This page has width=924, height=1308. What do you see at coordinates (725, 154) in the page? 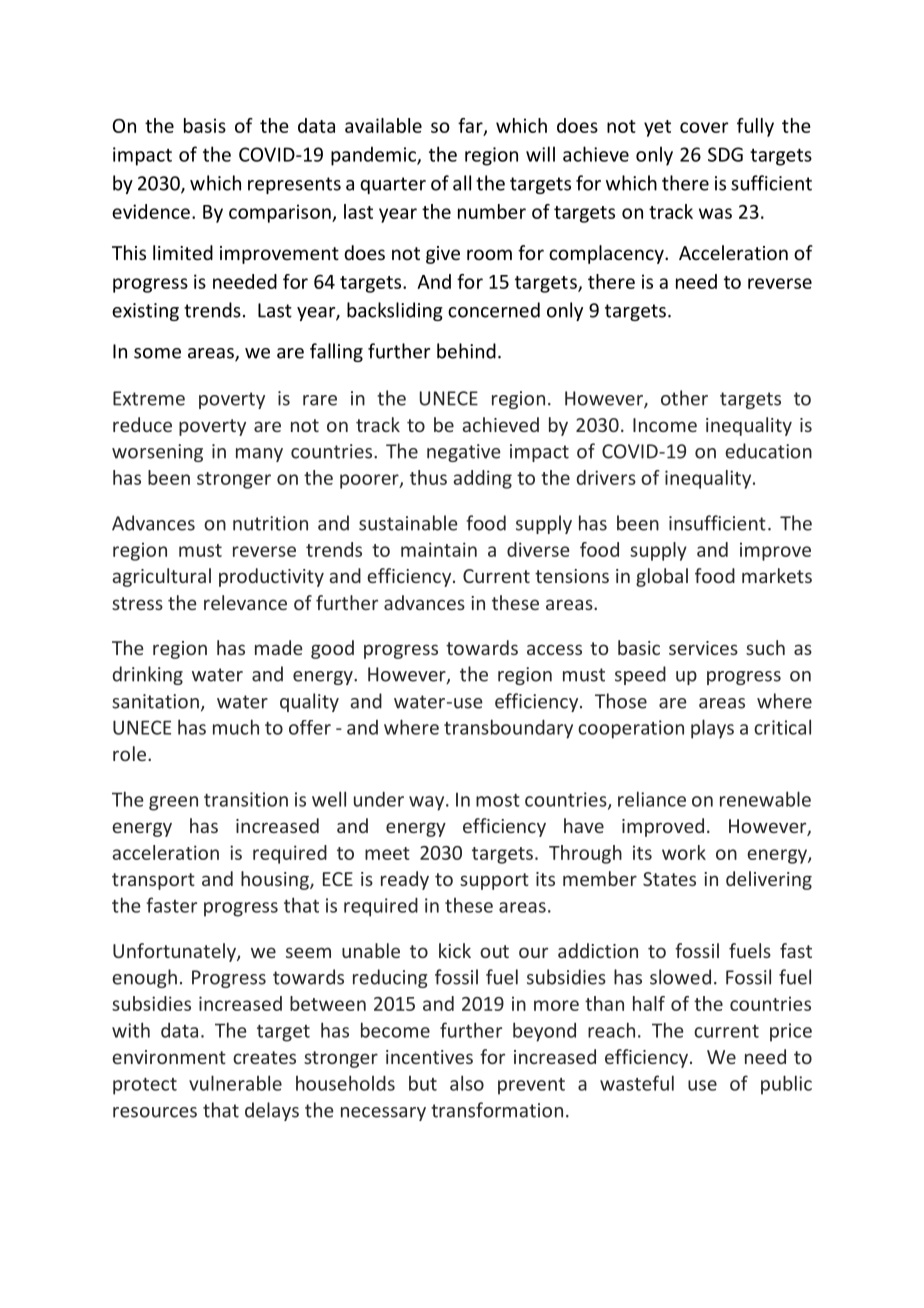
I see `SDG` at bounding box center [725, 154].
